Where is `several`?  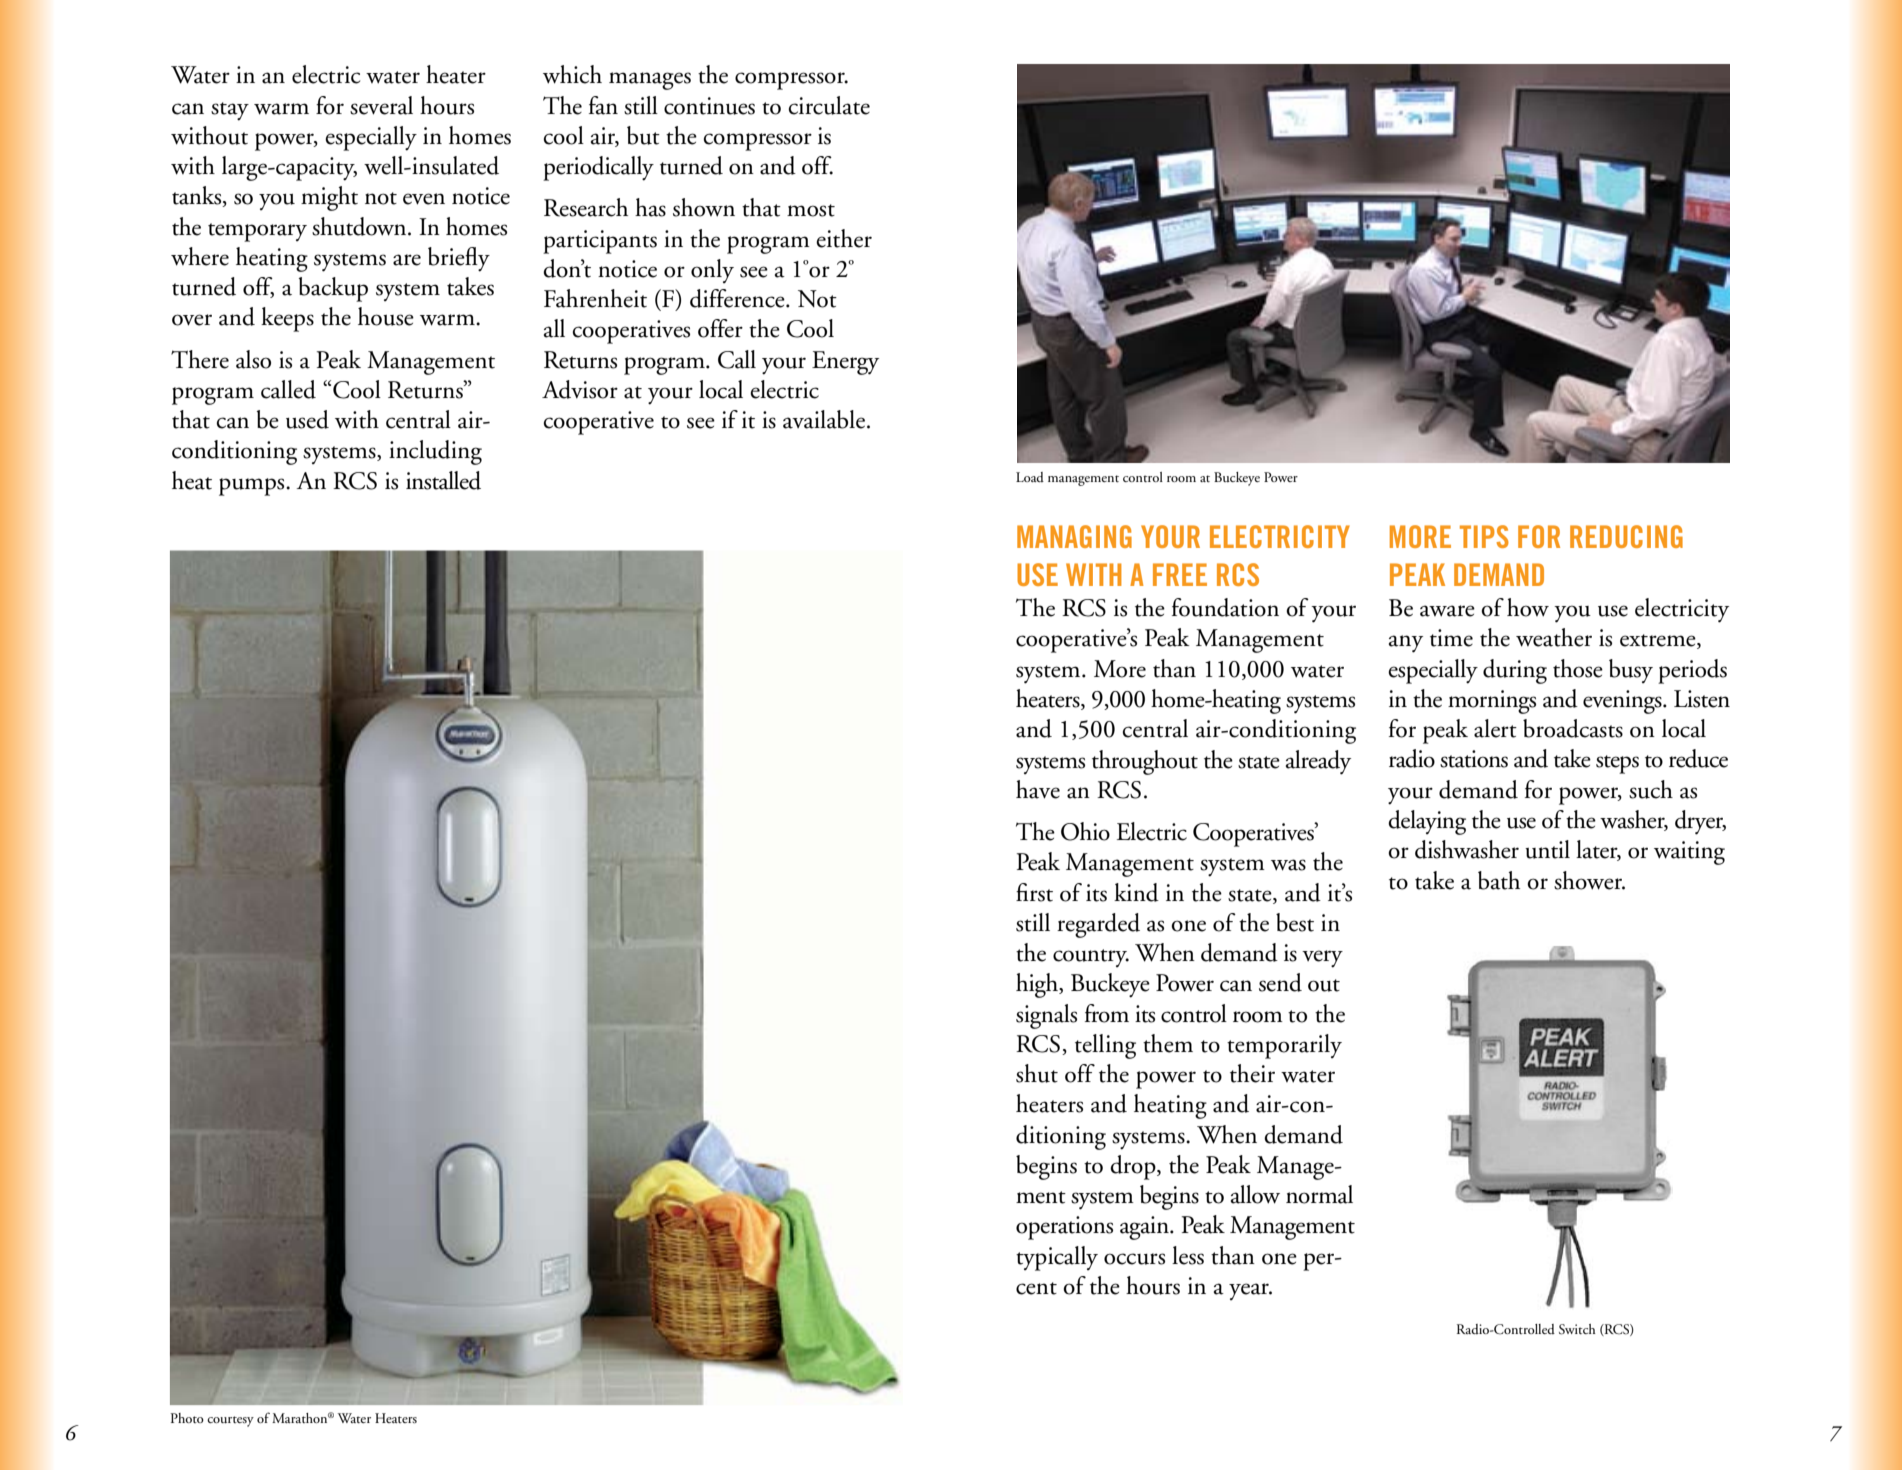
several is located at coordinates (381, 105).
